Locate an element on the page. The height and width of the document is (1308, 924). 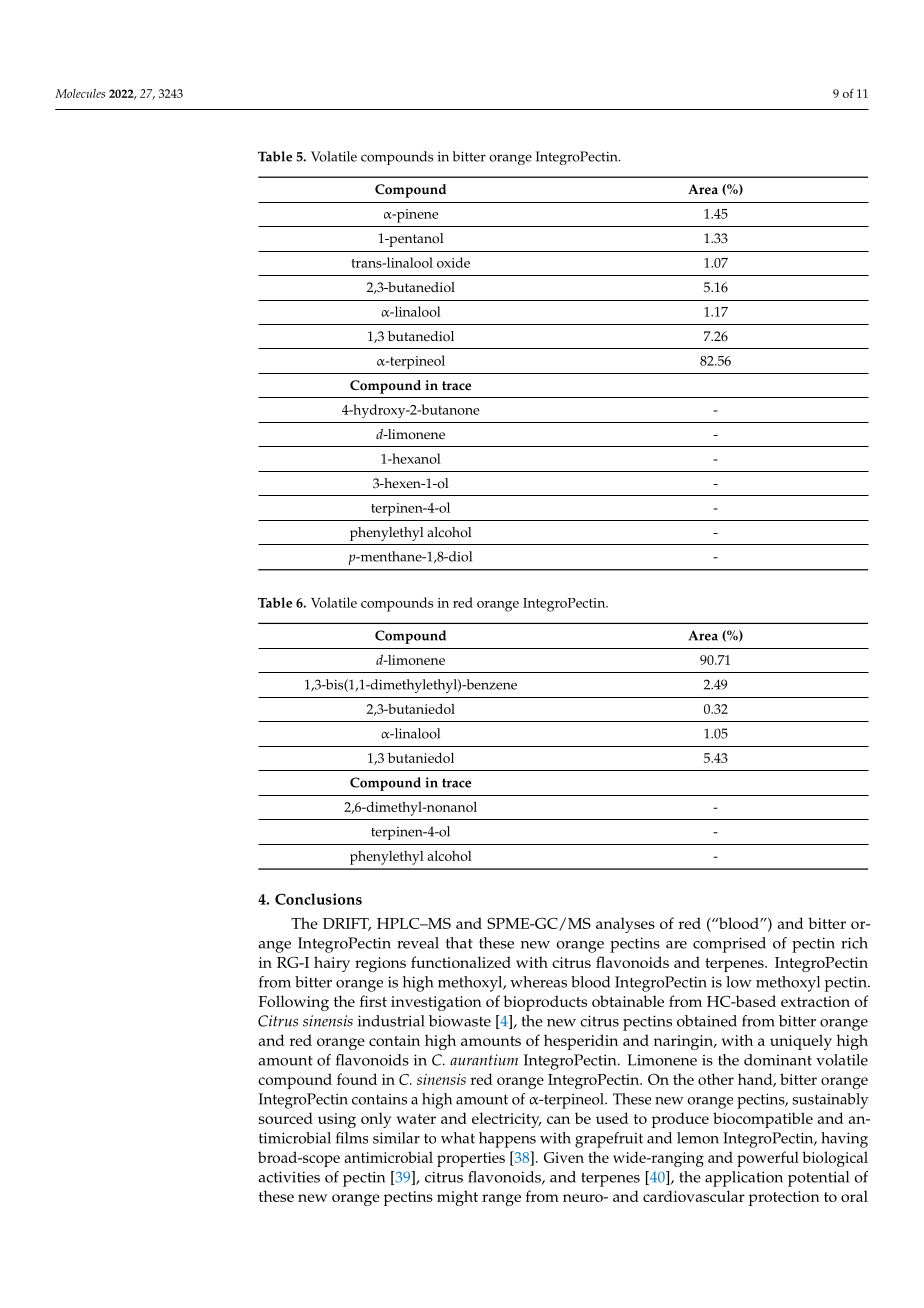
that is located at coordinates (459, 943).
